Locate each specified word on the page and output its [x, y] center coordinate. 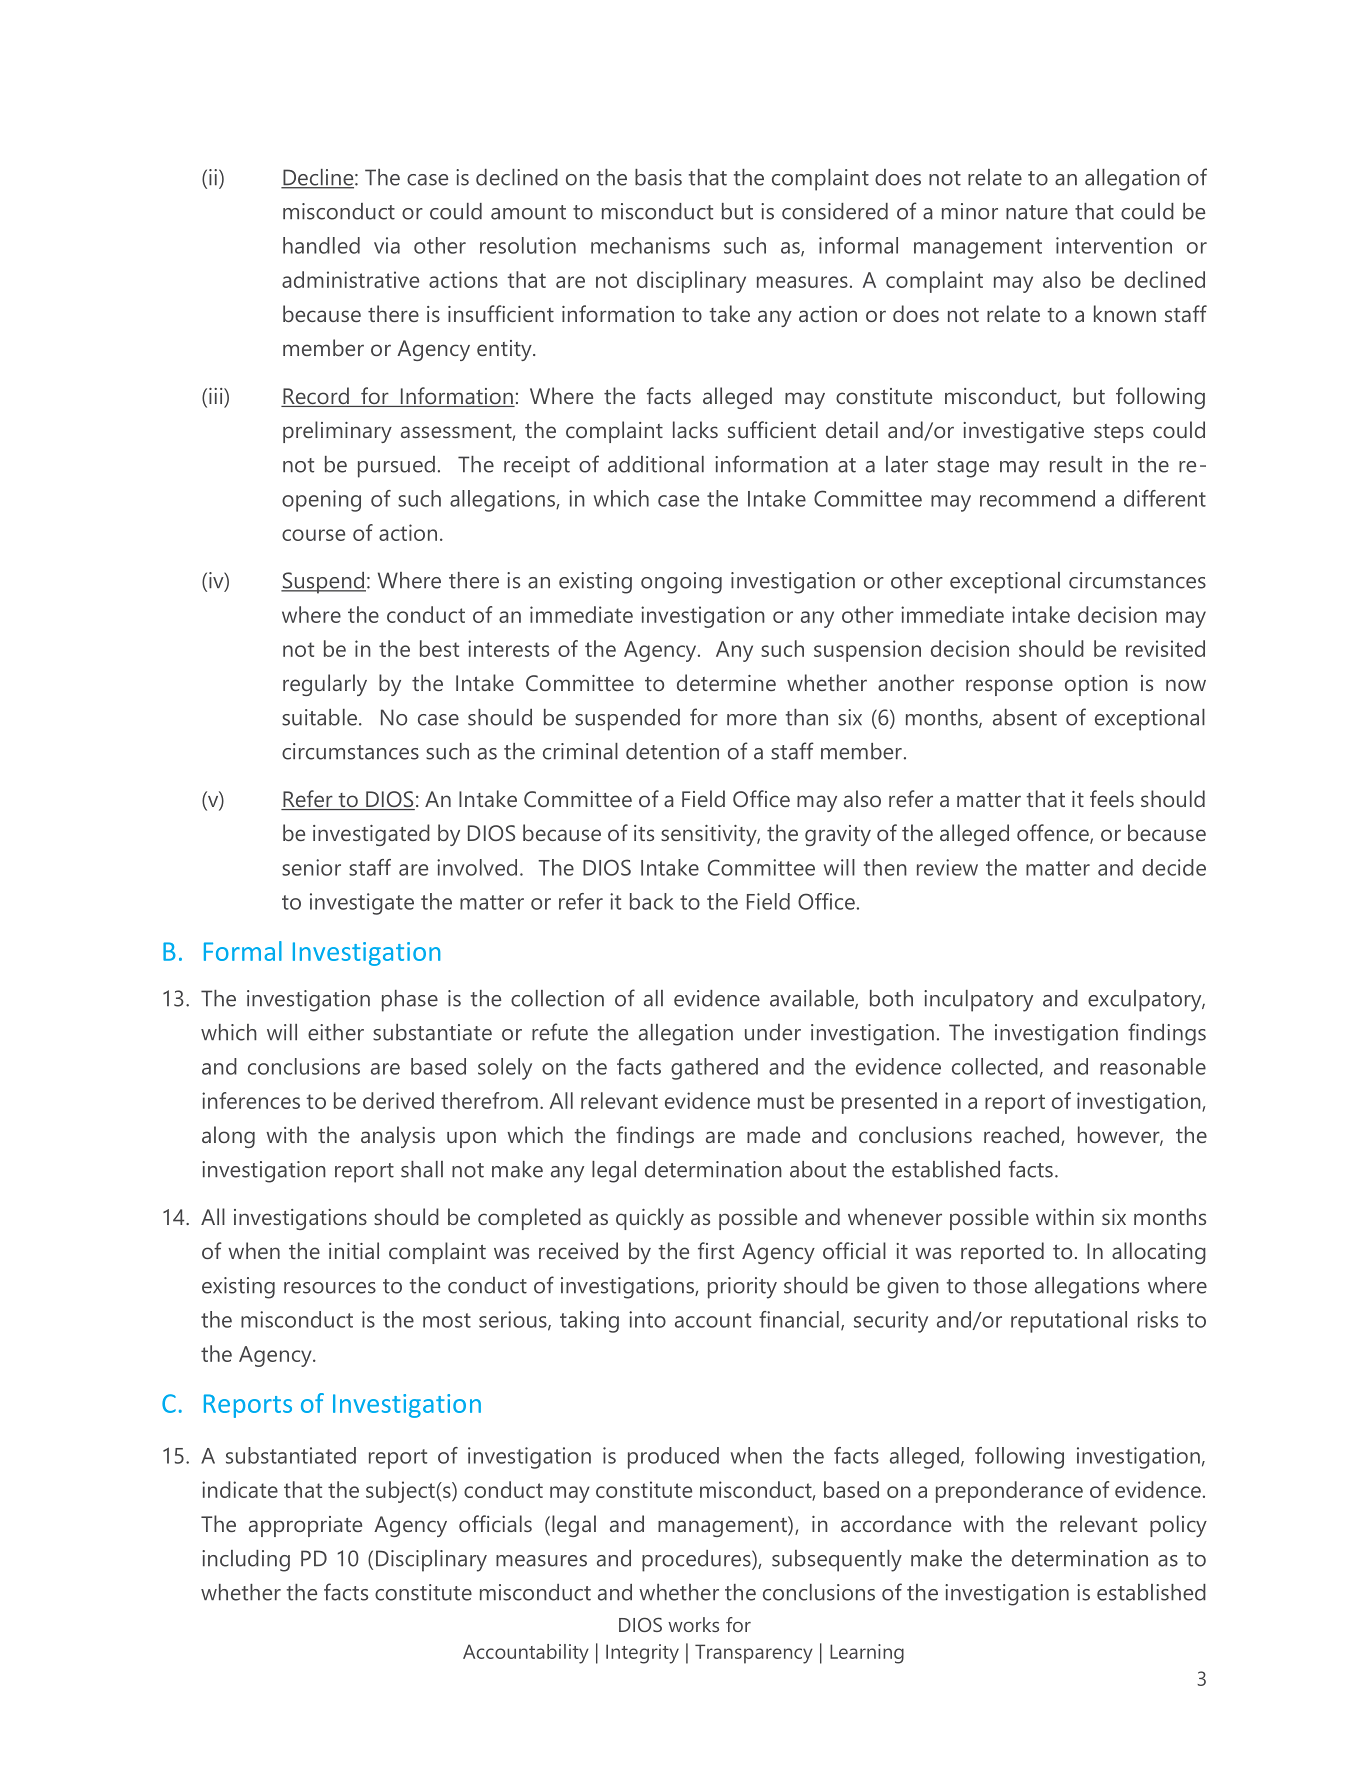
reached [1023, 1136]
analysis [398, 1137]
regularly [325, 685]
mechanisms [650, 245]
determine [726, 682]
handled [321, 245]
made [773, 1134]
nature [1037, 212]
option [1096, 685]
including [246, 1561]
